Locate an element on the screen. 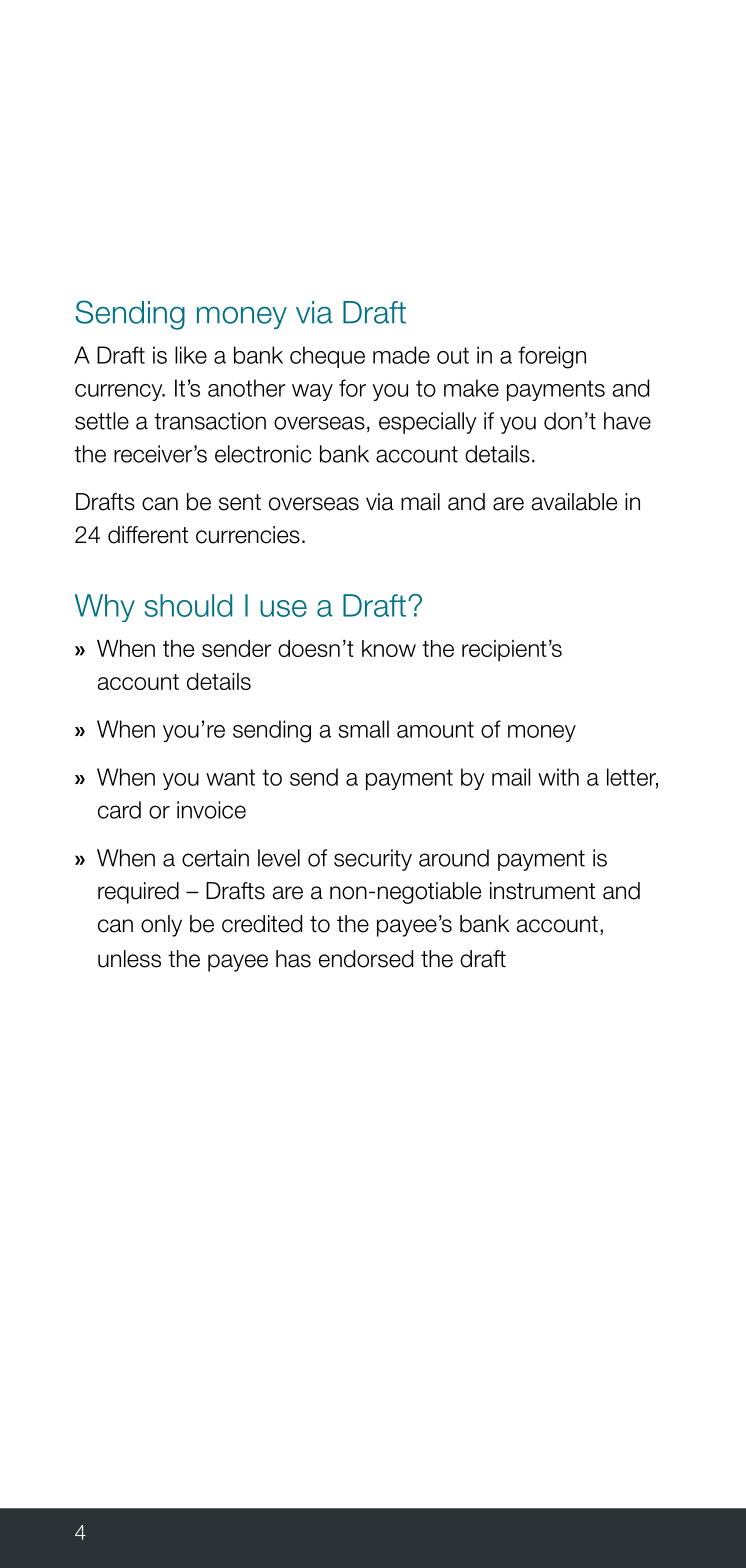 The image size is (746, 1568). available is located at coordinates (574, 502).
